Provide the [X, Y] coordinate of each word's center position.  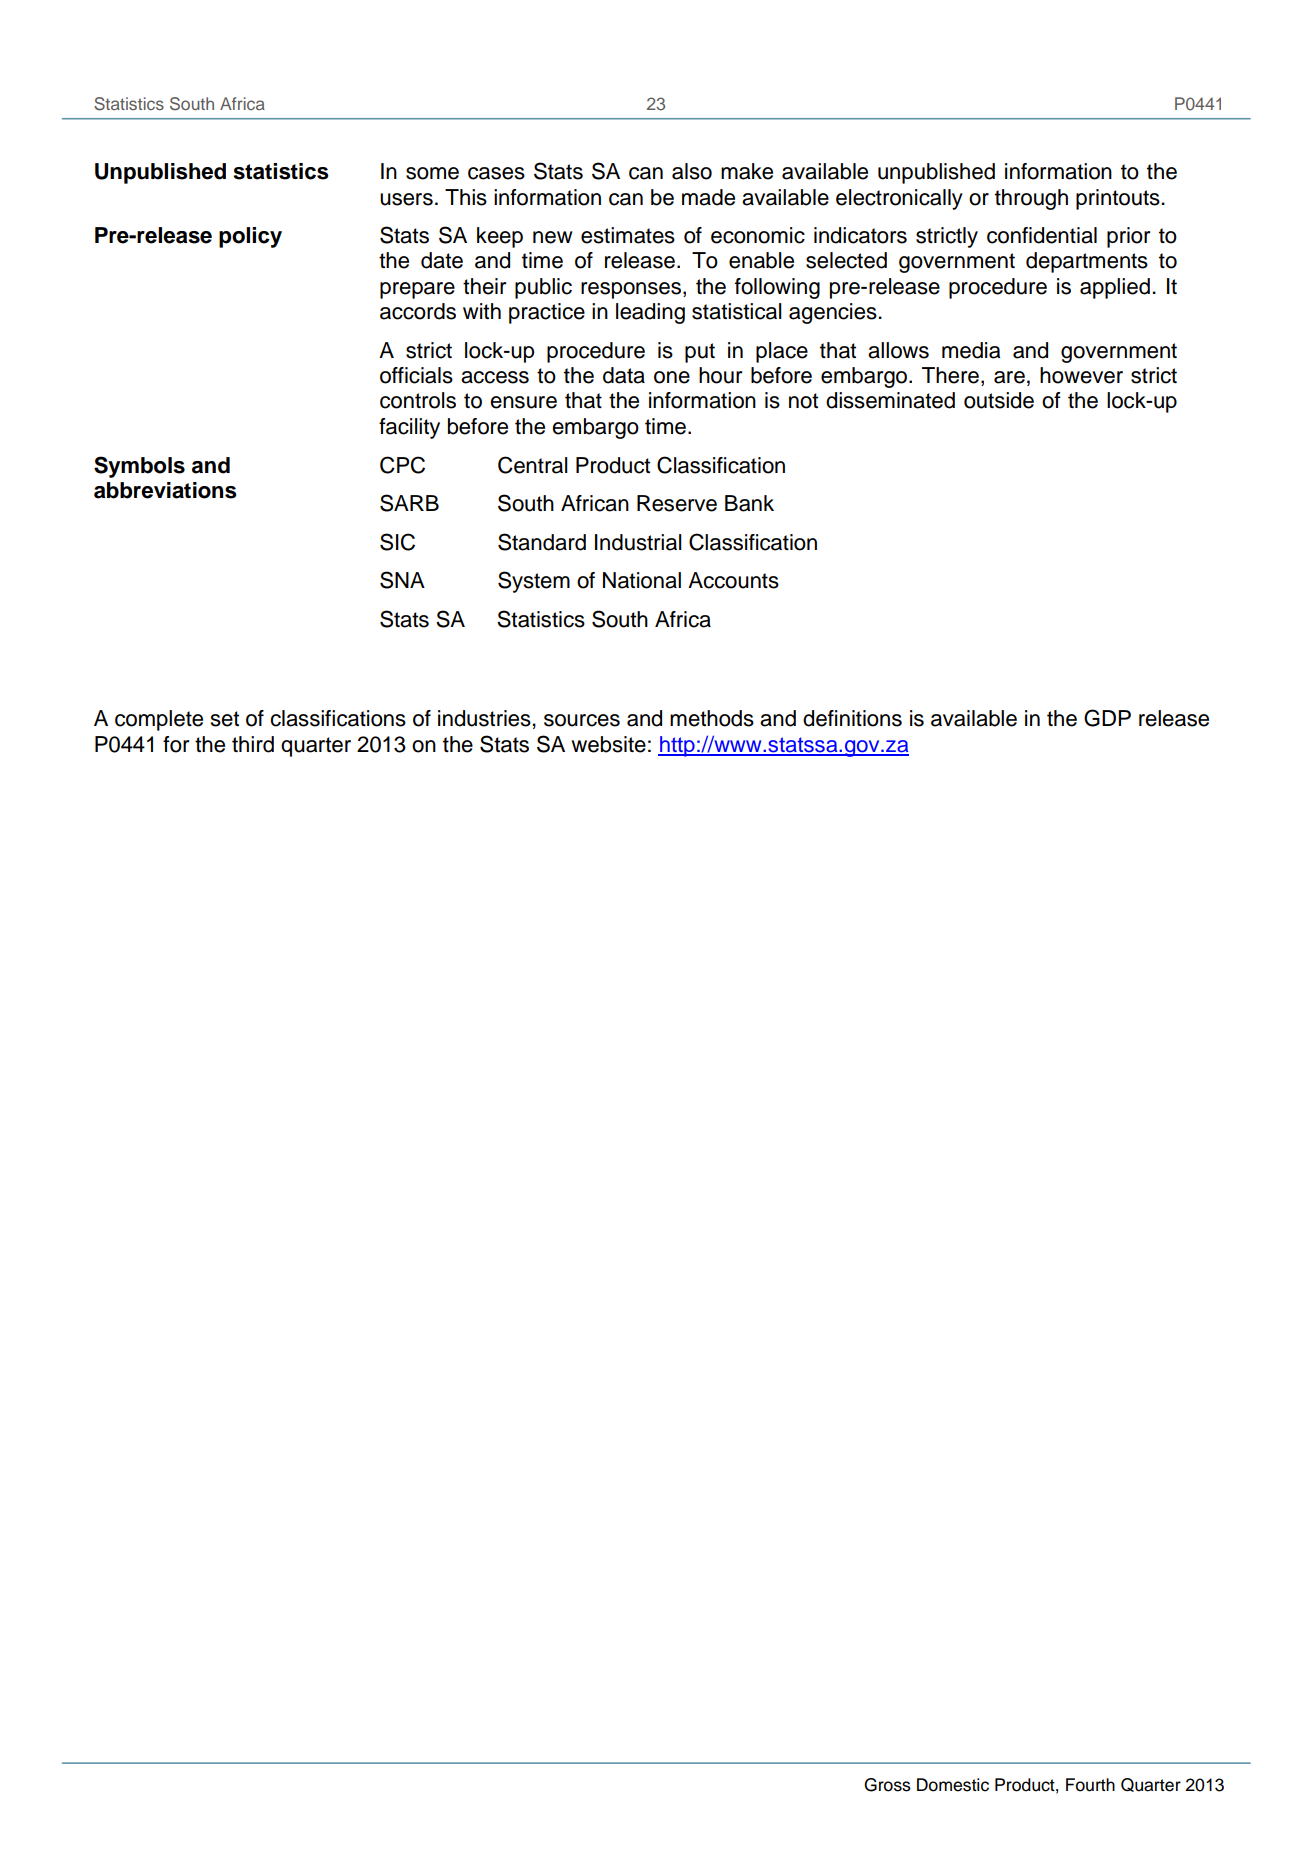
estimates [628, 235]
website [608, 744]
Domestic [953, 1785]
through [1031, 199]
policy [250, 237]
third [253, 744]
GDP [1107, 718]
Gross [887, 1785]
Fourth [1090, 1785]
